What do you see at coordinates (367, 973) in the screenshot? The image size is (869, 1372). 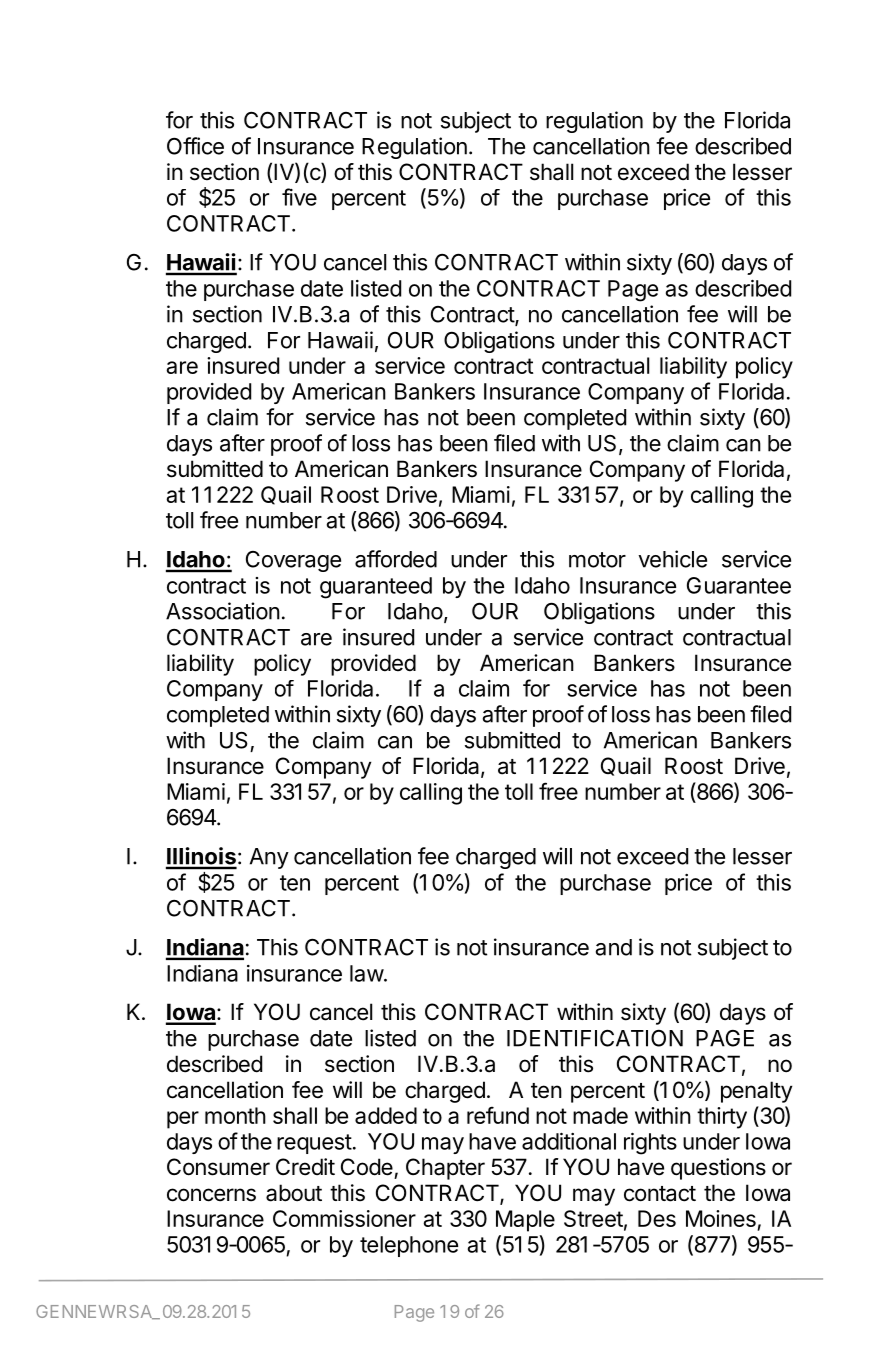 I see `law` at bounding box center [367, 973].
